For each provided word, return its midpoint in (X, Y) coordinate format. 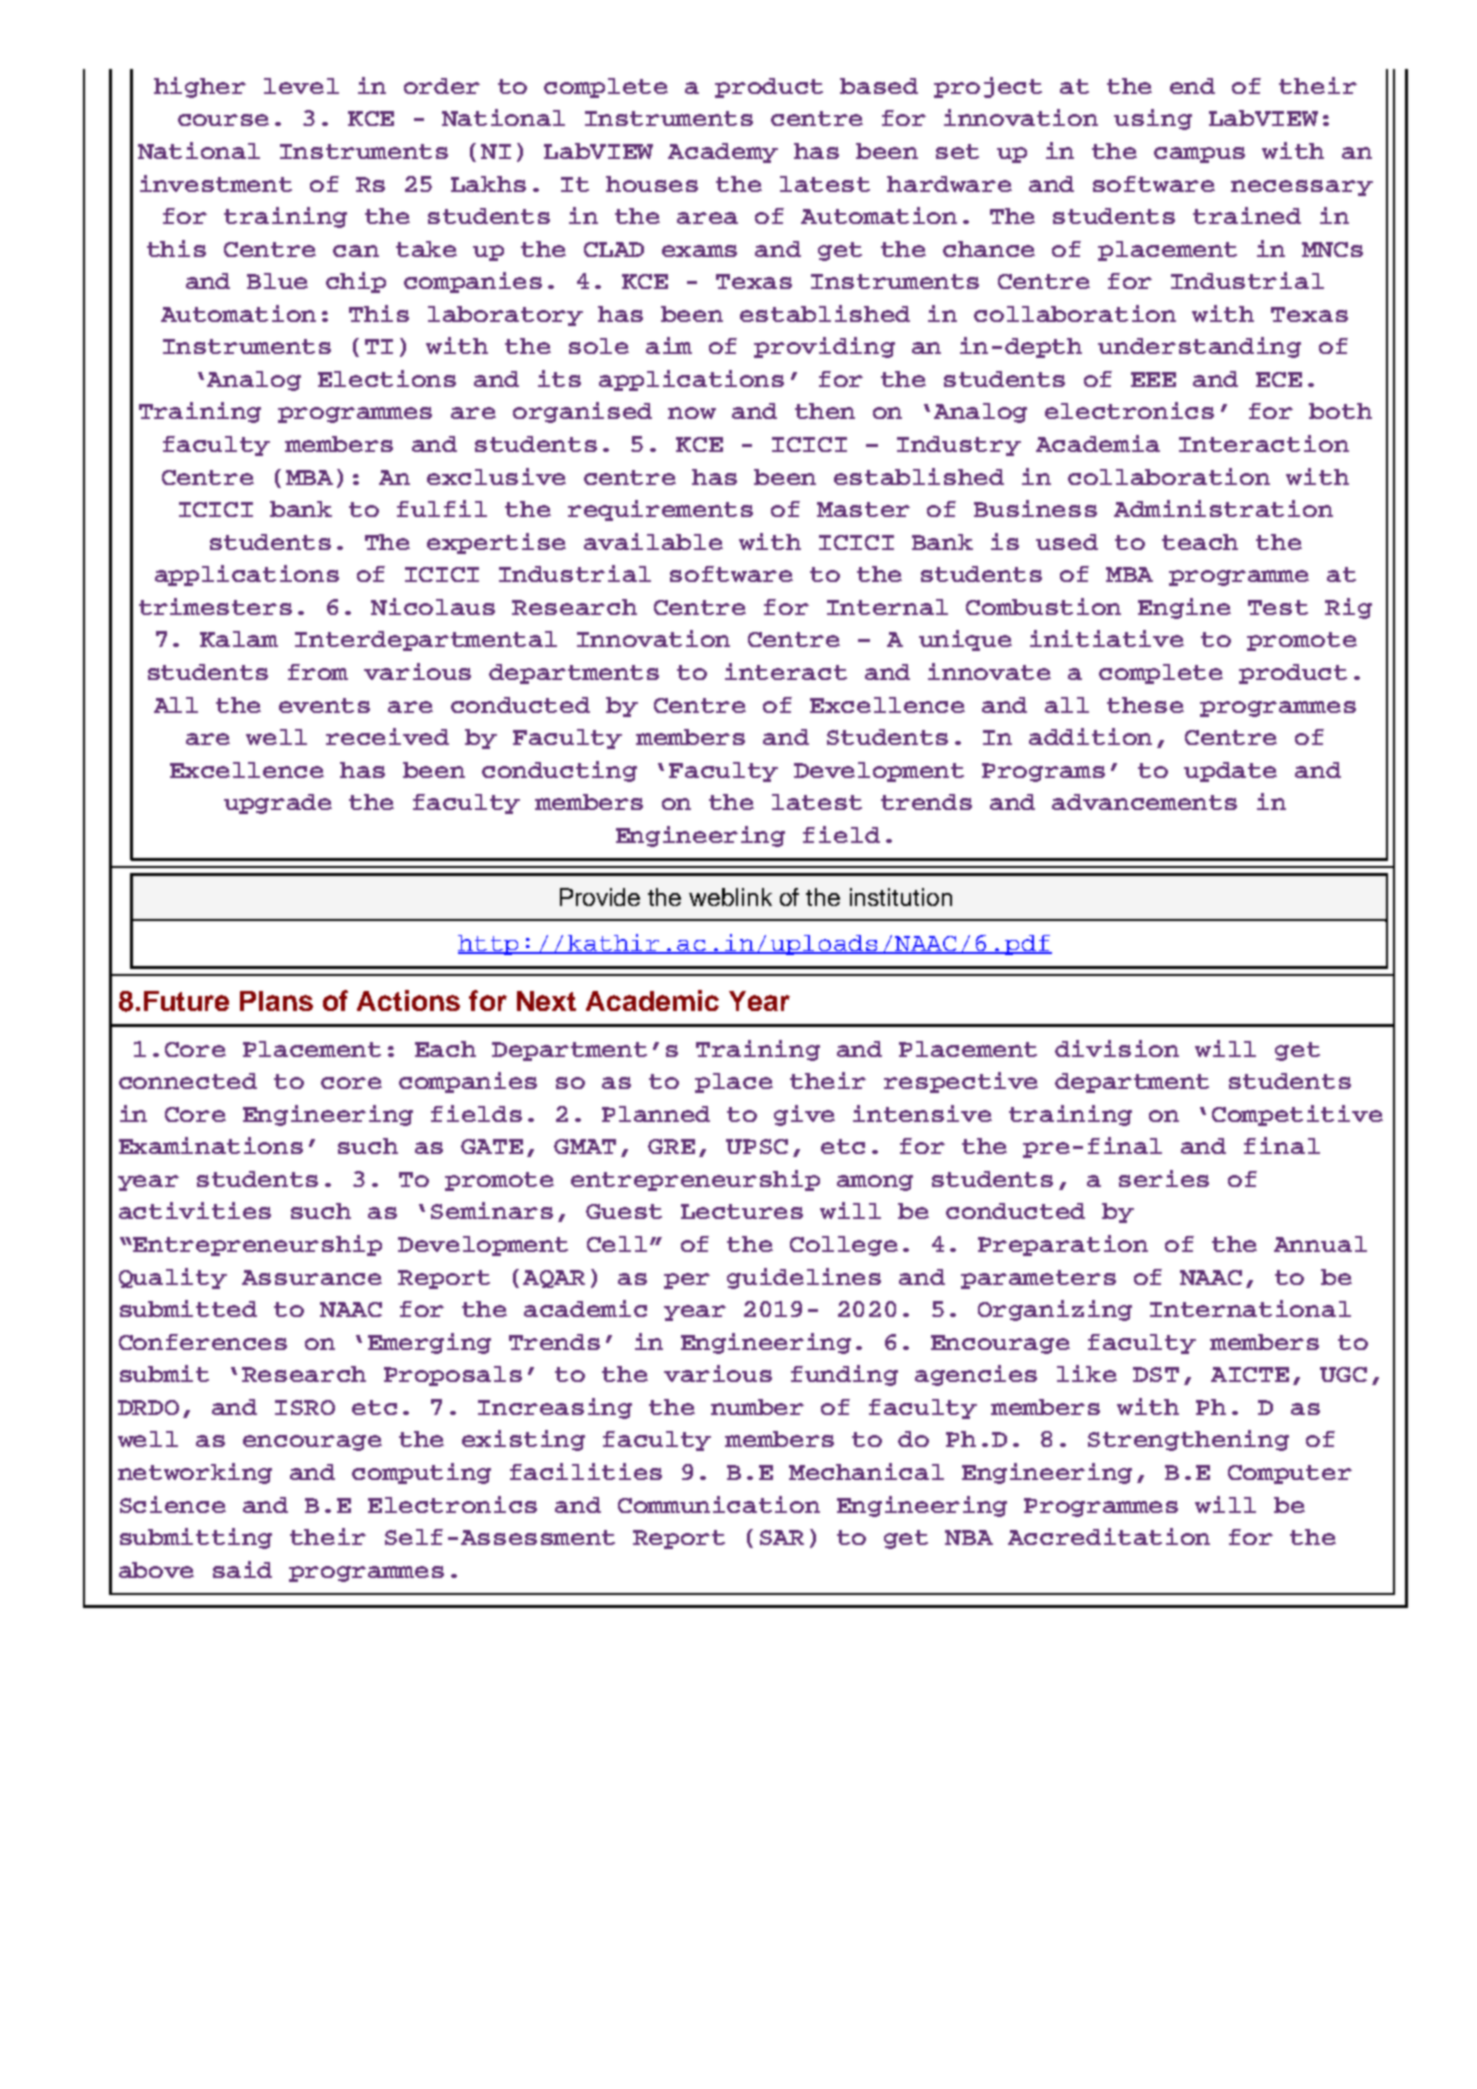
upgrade (278, 804)
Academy (723, 153)
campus (1199, 155)
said (242, 1569)
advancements (1144, 802)
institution (901, 897)
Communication (719, 1504)
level (301, 86)
